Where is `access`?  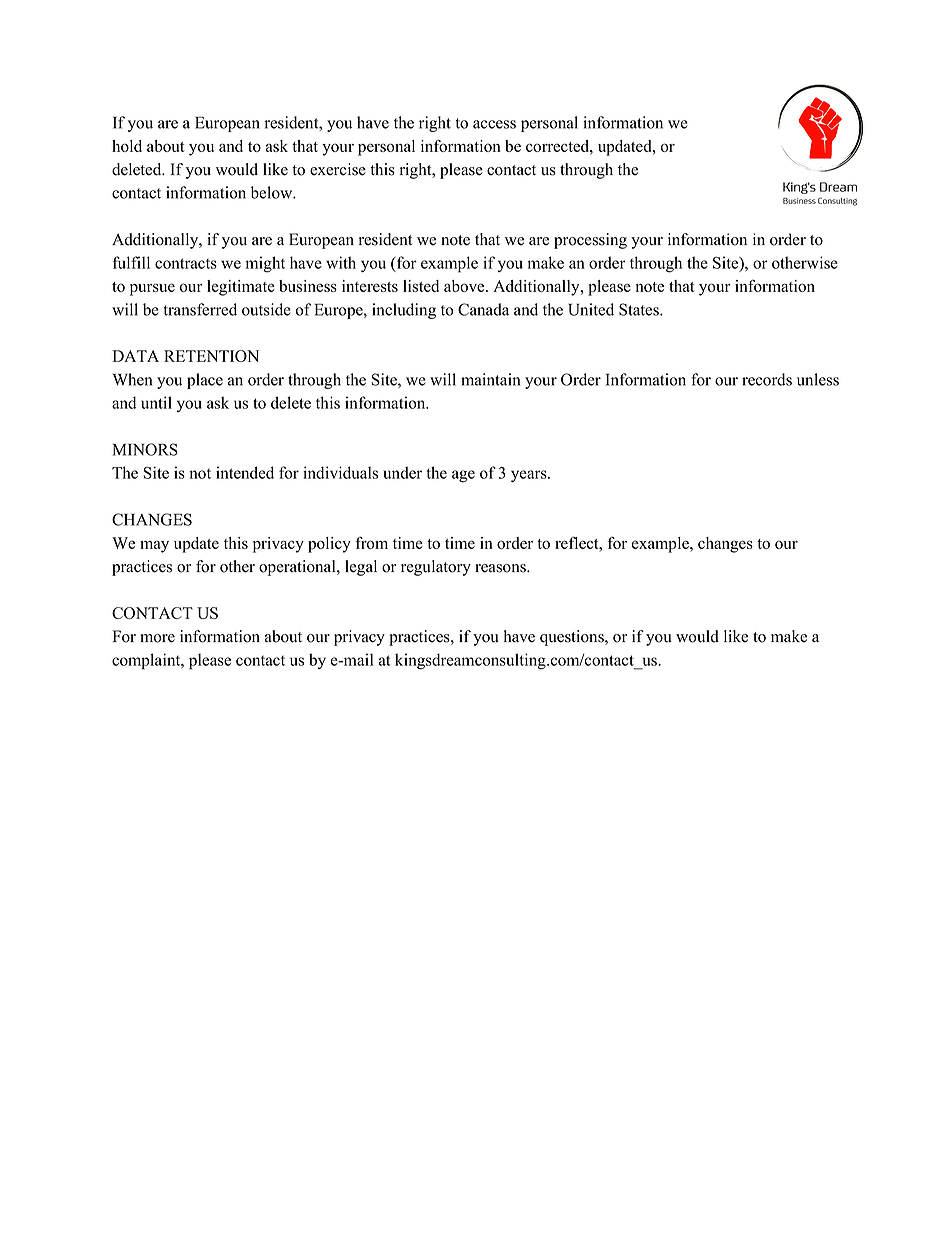
access is located at coordinates (494, 124).
